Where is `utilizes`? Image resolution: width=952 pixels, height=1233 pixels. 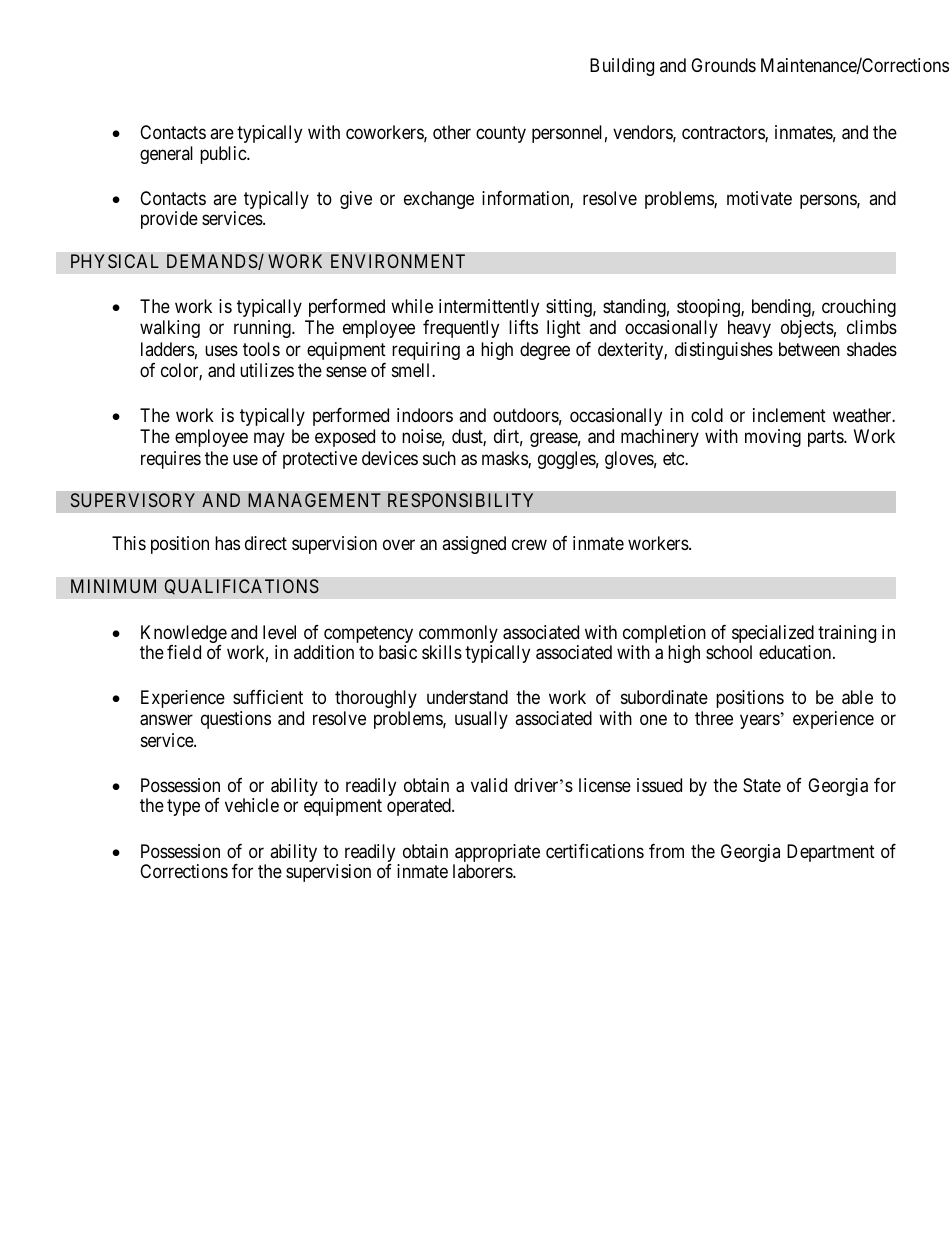 utilizes is located at coordinates (267, 370).
